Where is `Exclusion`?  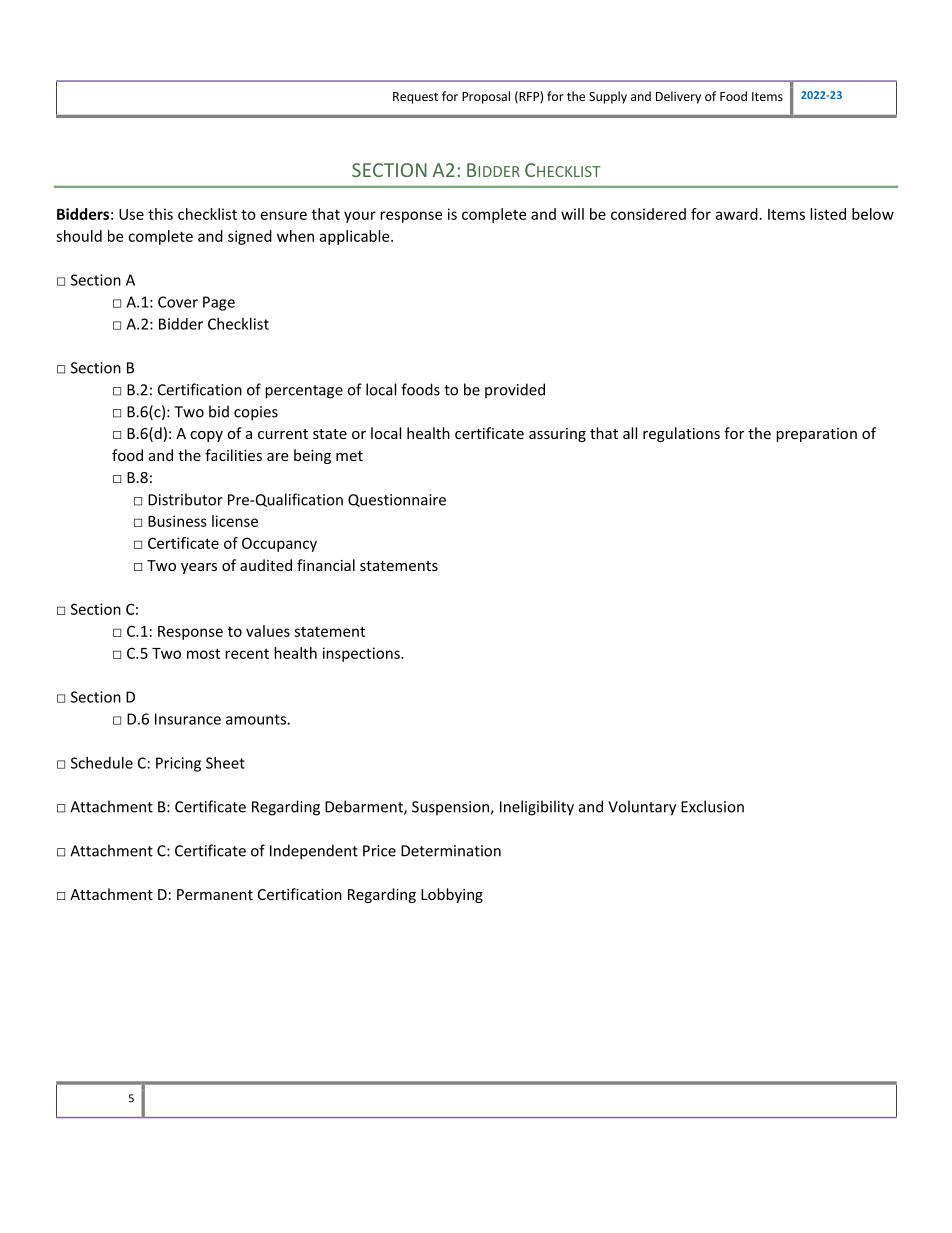 Exclusion is located at coordinates (712, 806).
